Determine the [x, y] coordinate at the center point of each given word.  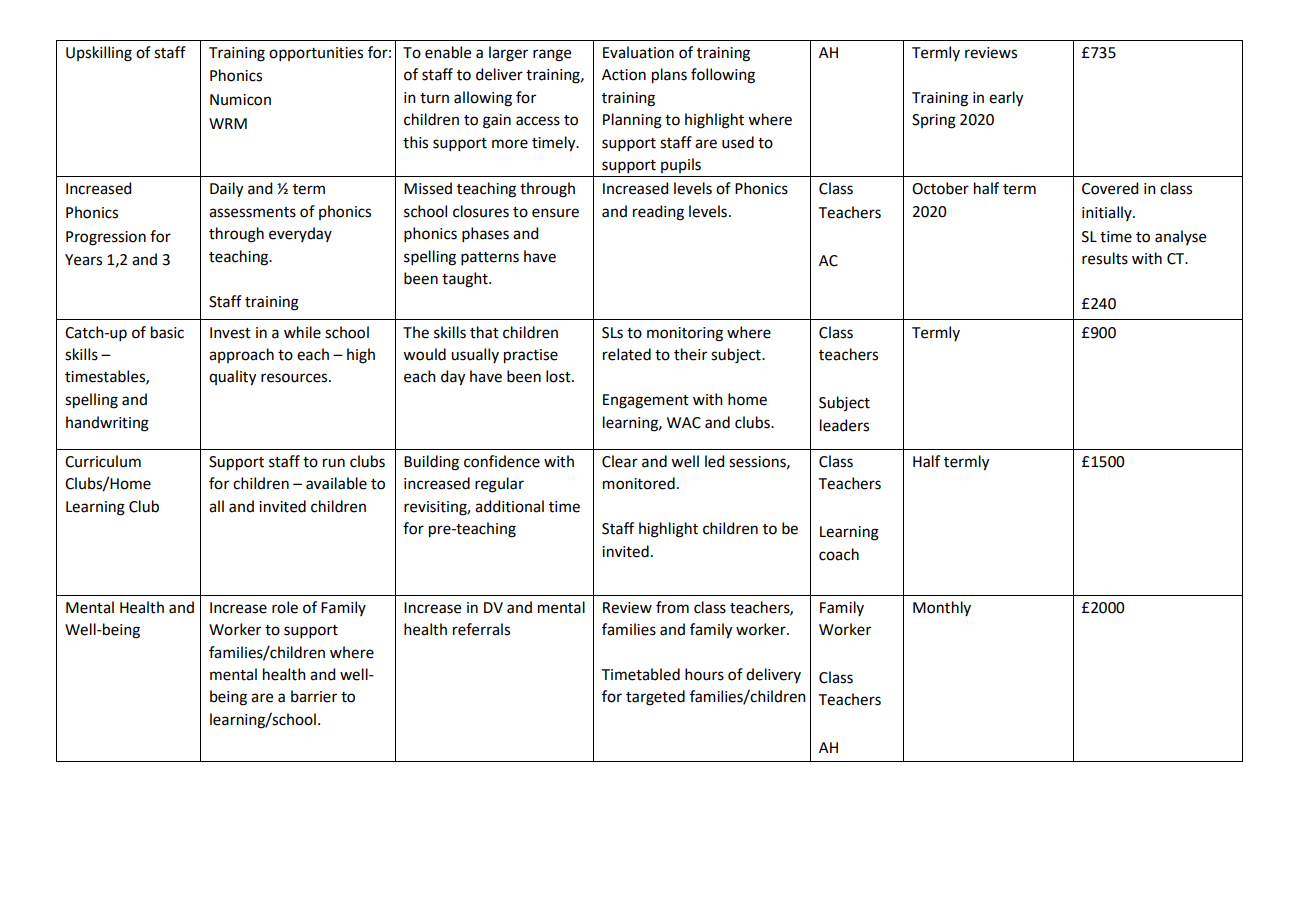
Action [624, 75]
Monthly [942, 608]
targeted [655, 698]
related [627, 354]
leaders [844, 425]
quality [232, 378]
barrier [314, 696]
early [1006, 99]
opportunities [316, 54]
